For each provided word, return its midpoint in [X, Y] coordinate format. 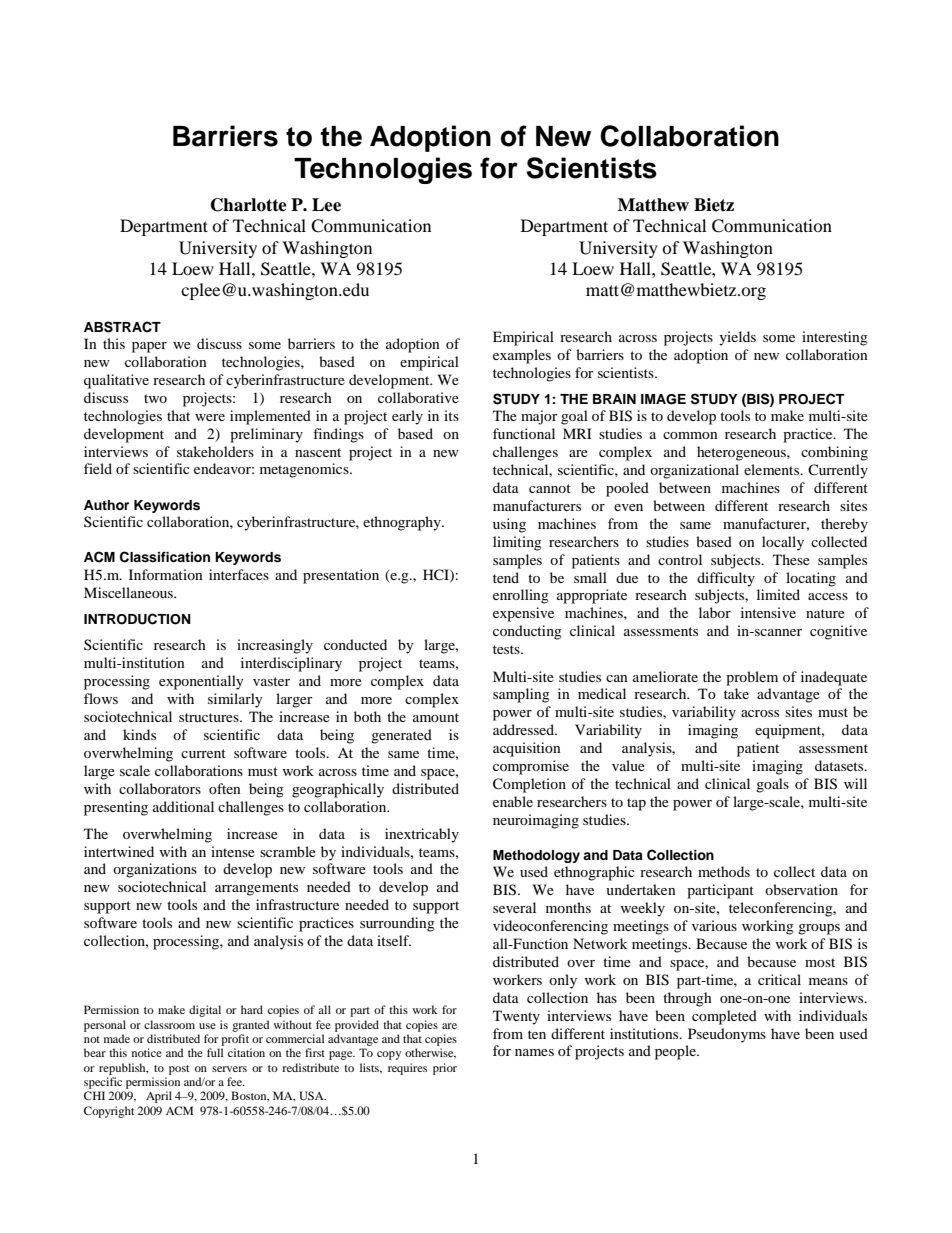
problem [752, 678]
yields [737, 338]
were [210, 417]
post [179, 1070]
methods [724, 871]
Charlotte [249, 205]
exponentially [201, 682]
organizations [155, 870]
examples [522, 356]
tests [507, 649]
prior [445, 1069]
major [539, 417]
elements [773, 469]
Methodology [536, 856]
